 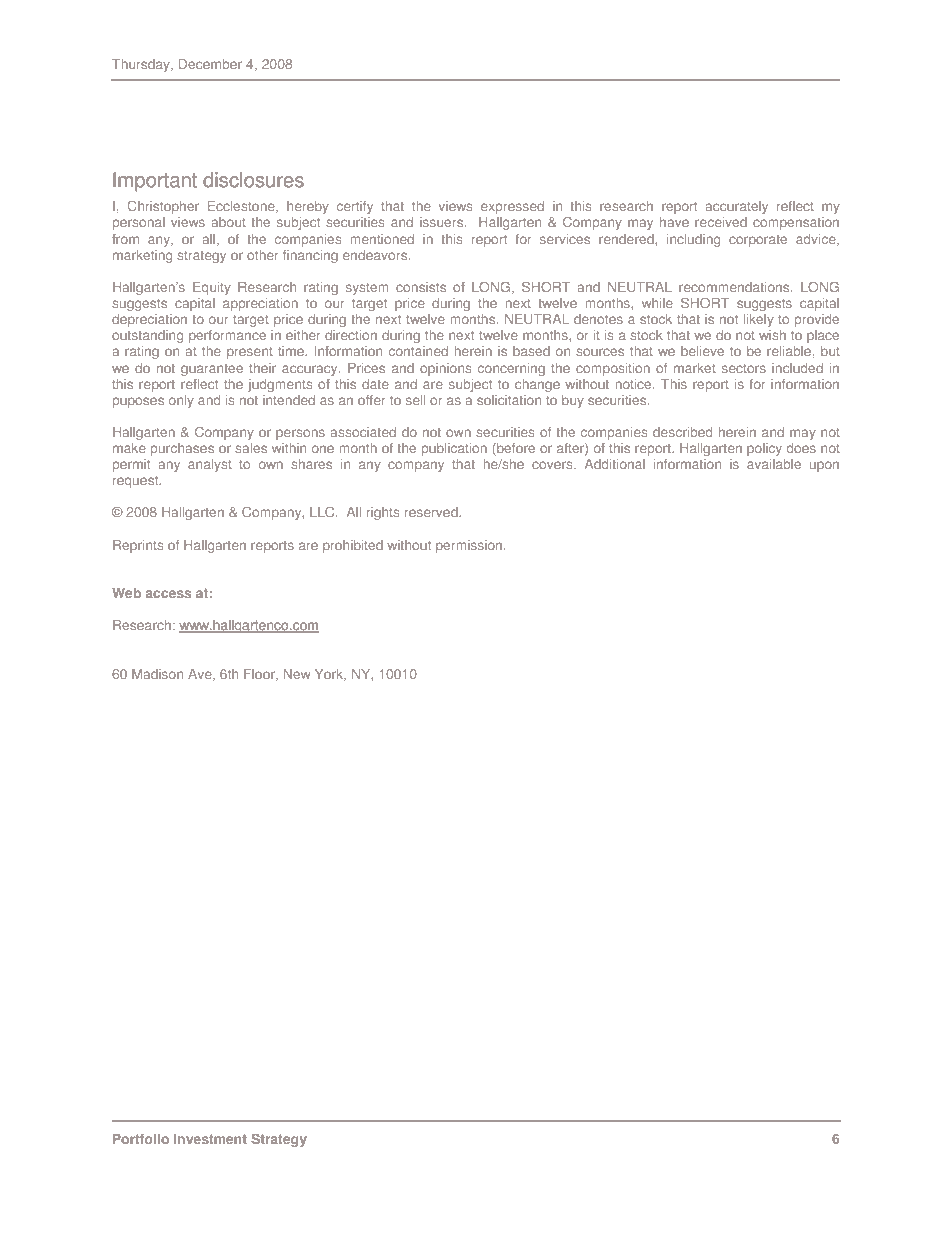 What do you see at coordinates (182, 449) in the image?
I see `purchases` at bounding box center [182, 449].
